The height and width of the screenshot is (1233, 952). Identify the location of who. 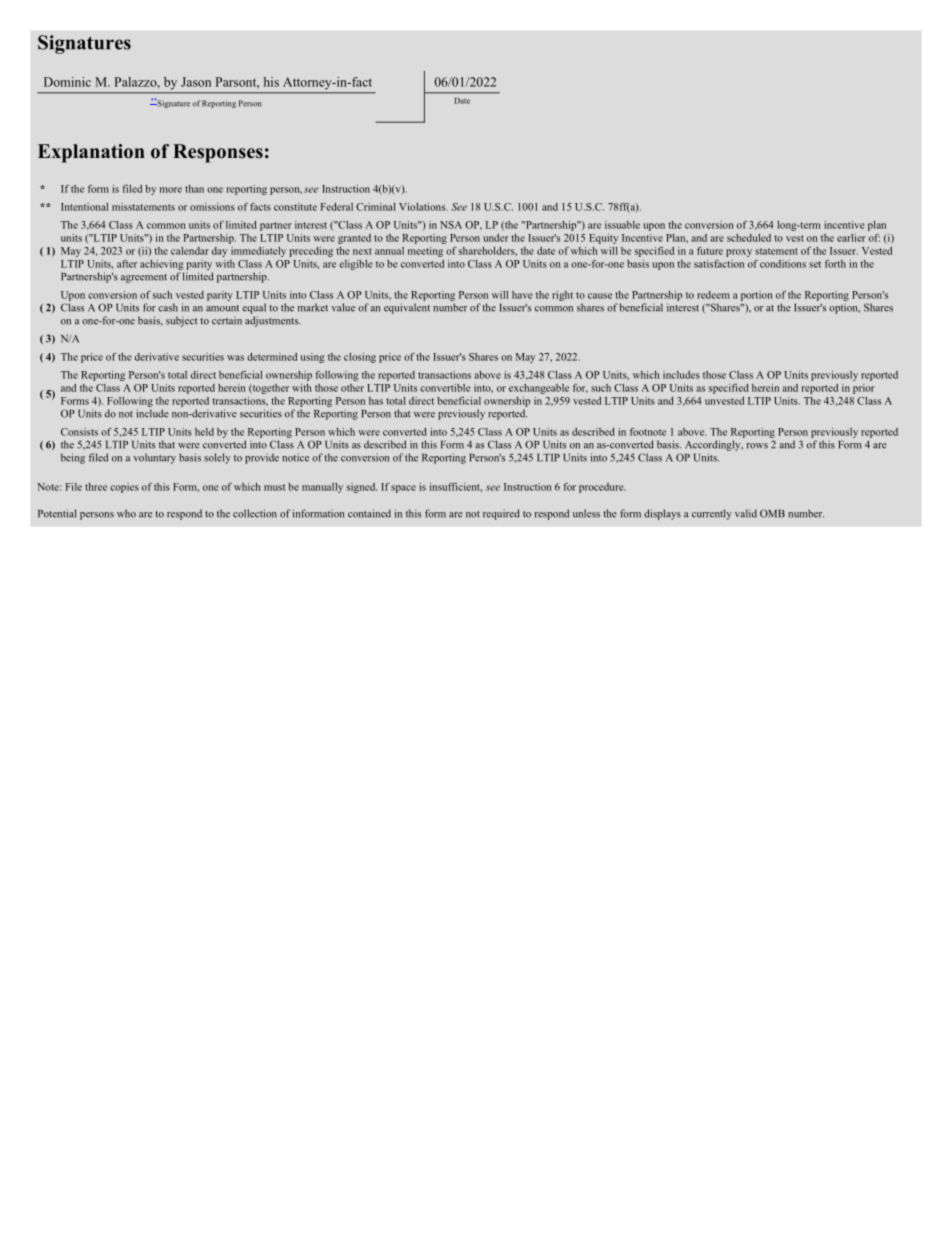
(126, 513).
